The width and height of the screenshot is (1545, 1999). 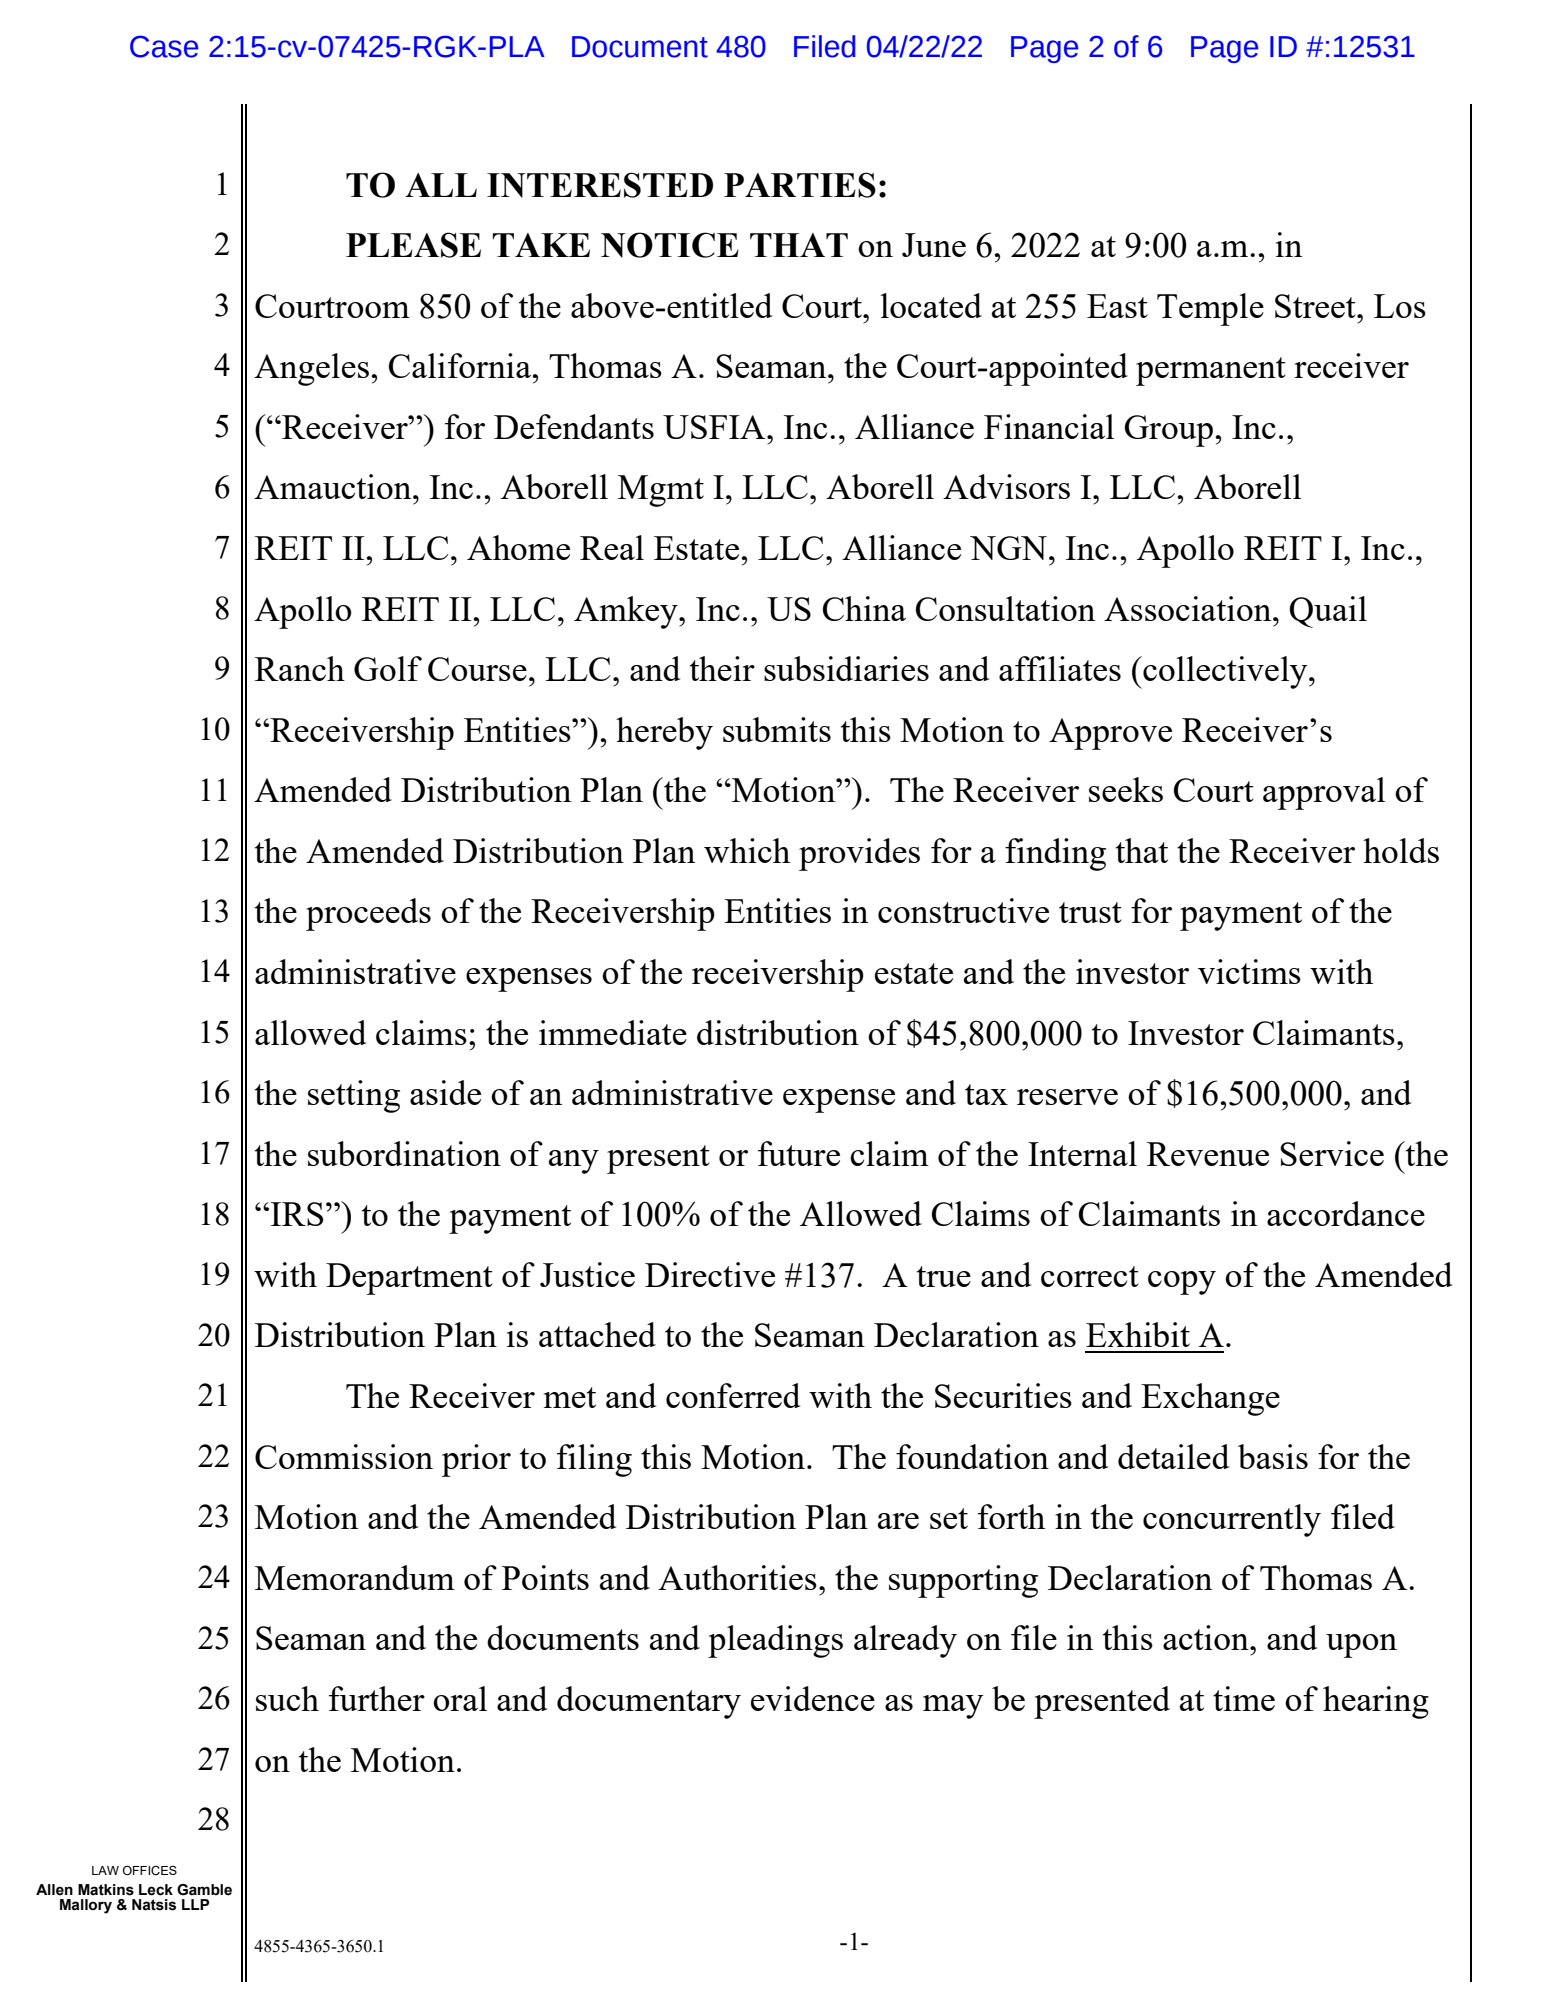 I want to click on Case, so click(x=164, y=46).
